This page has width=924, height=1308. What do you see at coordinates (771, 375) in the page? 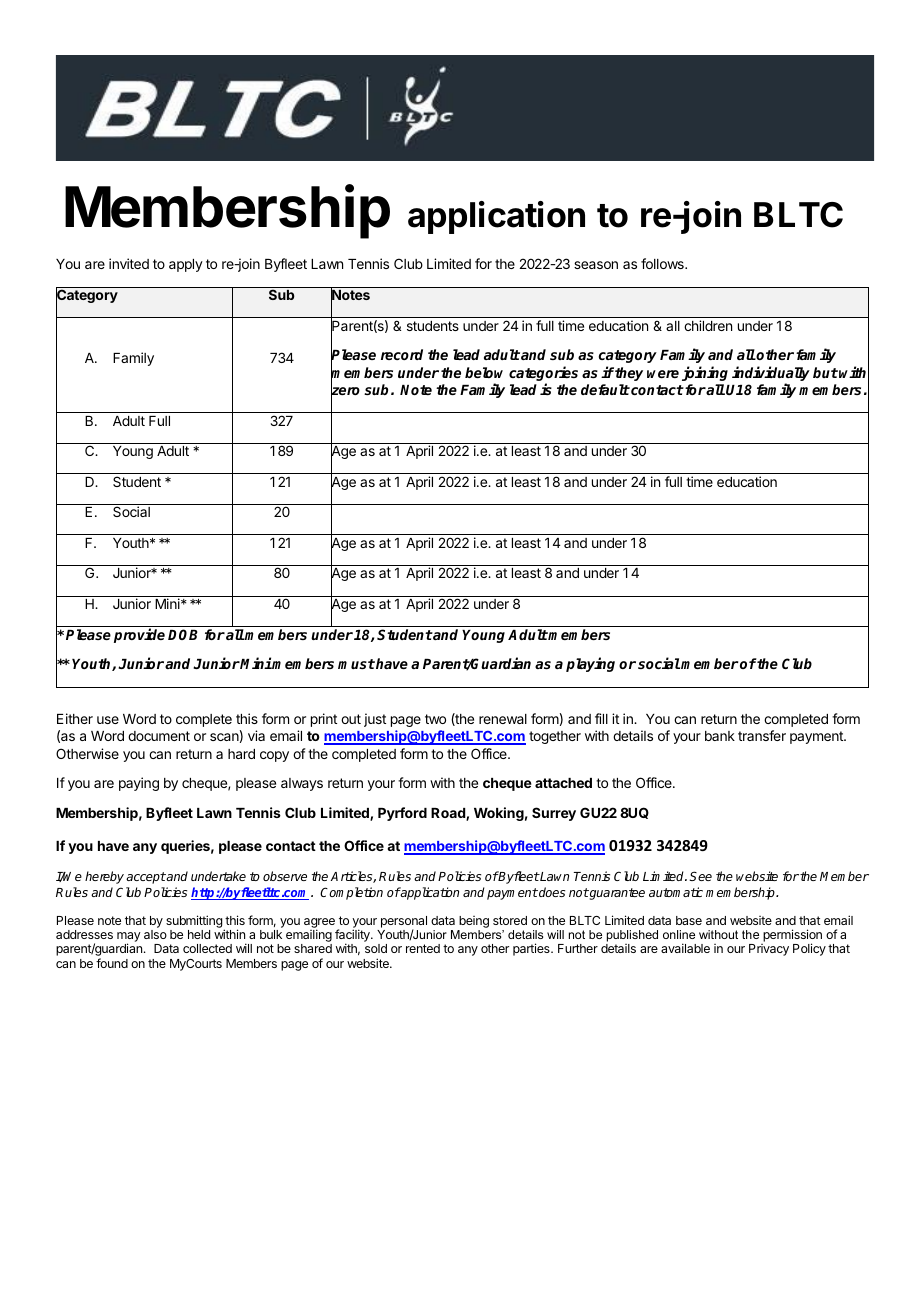
I see `individually` at bounding box center [771, 375].
